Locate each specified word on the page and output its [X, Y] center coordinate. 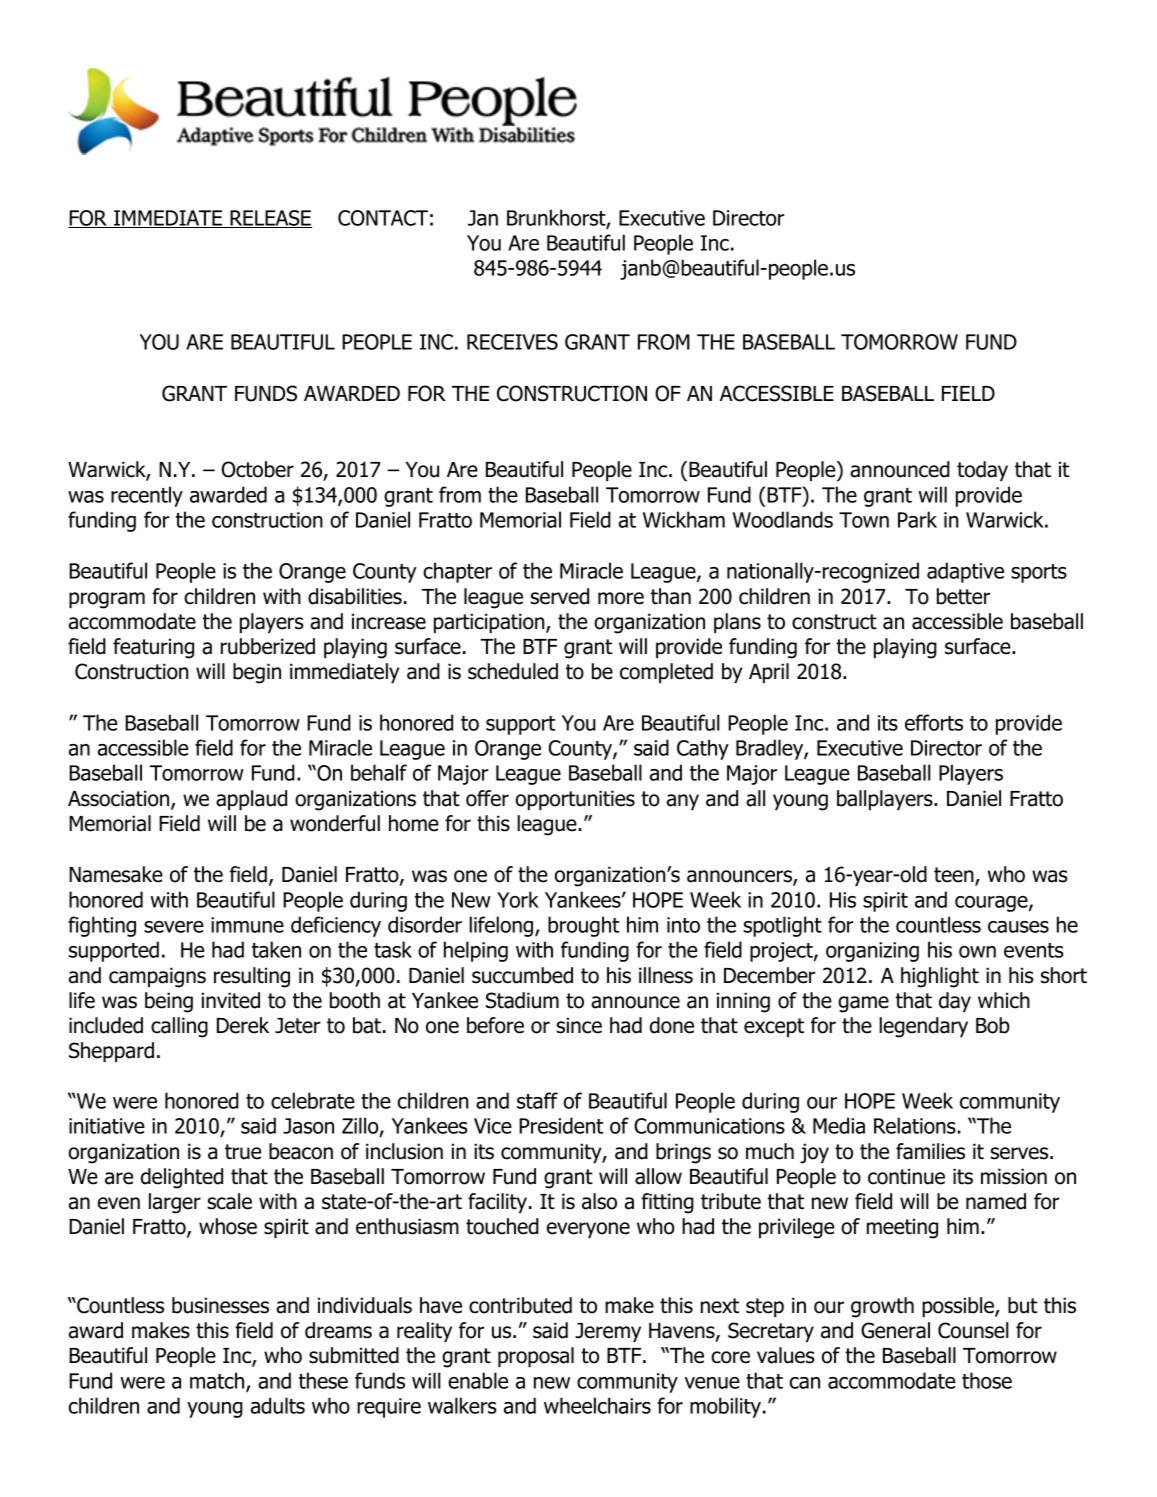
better [963, 596]
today [982, 471]
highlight [940, 977]
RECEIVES [512, 342]
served [559, 596]
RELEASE [270, 219]
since [579, 1025]
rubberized [268, 646]
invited [230, 1000]
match [218, 1381]
